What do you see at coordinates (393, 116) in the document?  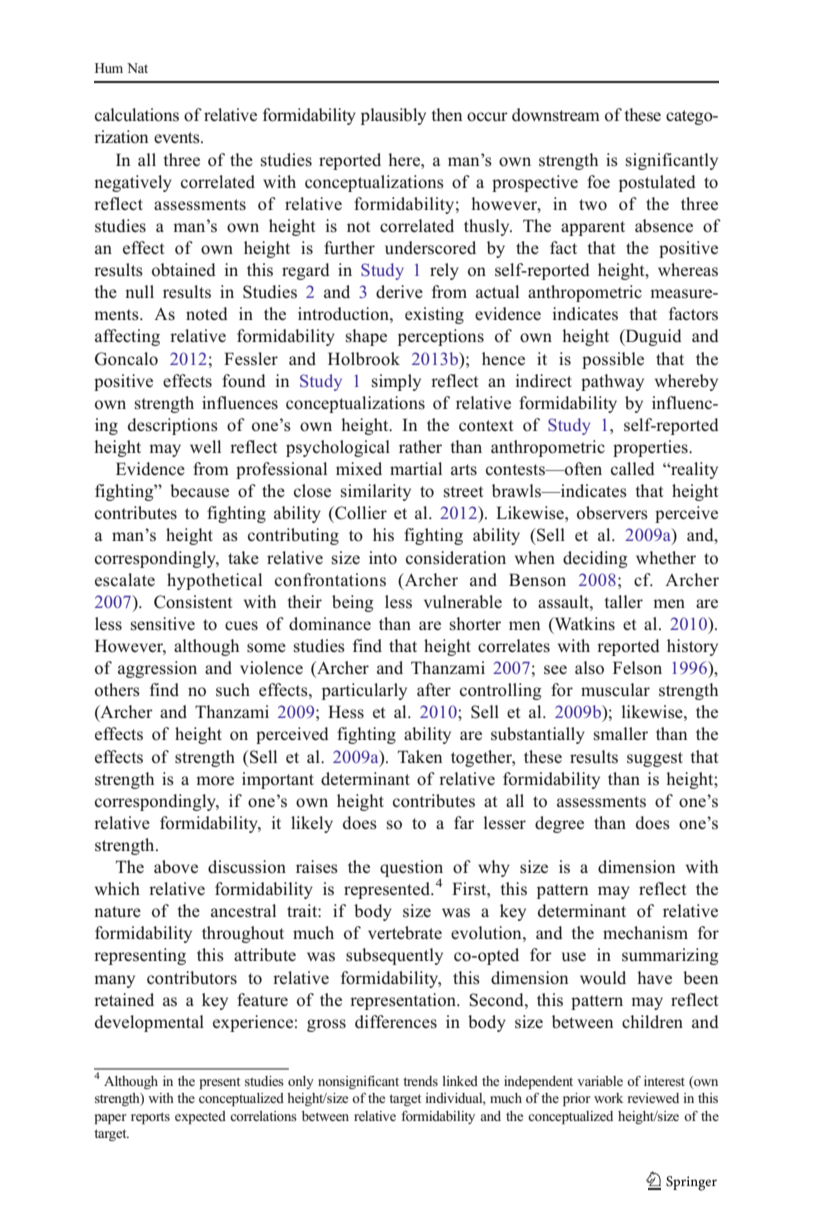 I see `plausibly` at bounding box center [393, 116].
